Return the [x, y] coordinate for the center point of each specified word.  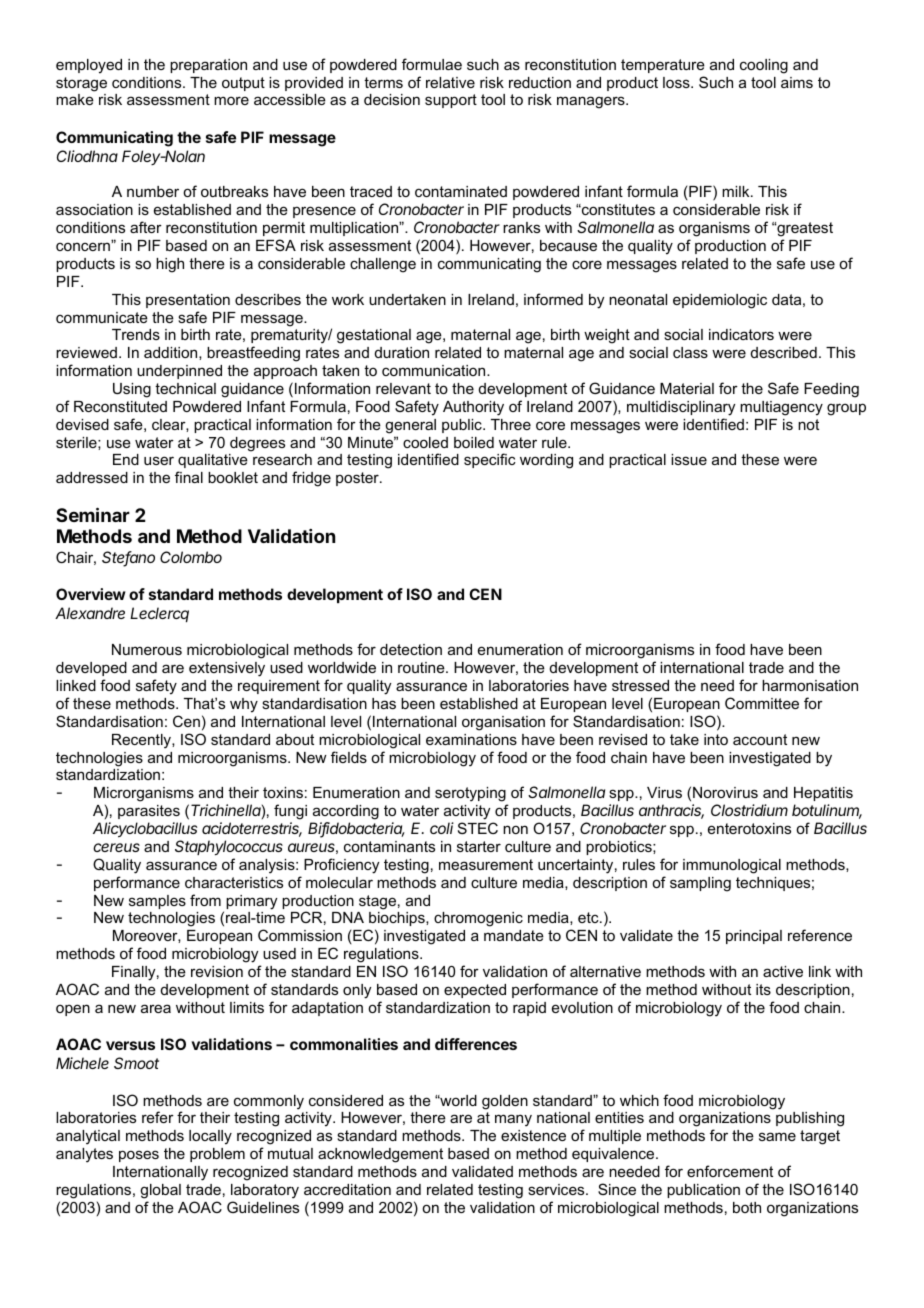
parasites [149, 812]
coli [442, 828]
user [159, 460]
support [451, 101]
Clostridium [749, 810]
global [160, 1191]
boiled [474, 442]
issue [689, 459]
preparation [208, 66]
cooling [764, 66]
